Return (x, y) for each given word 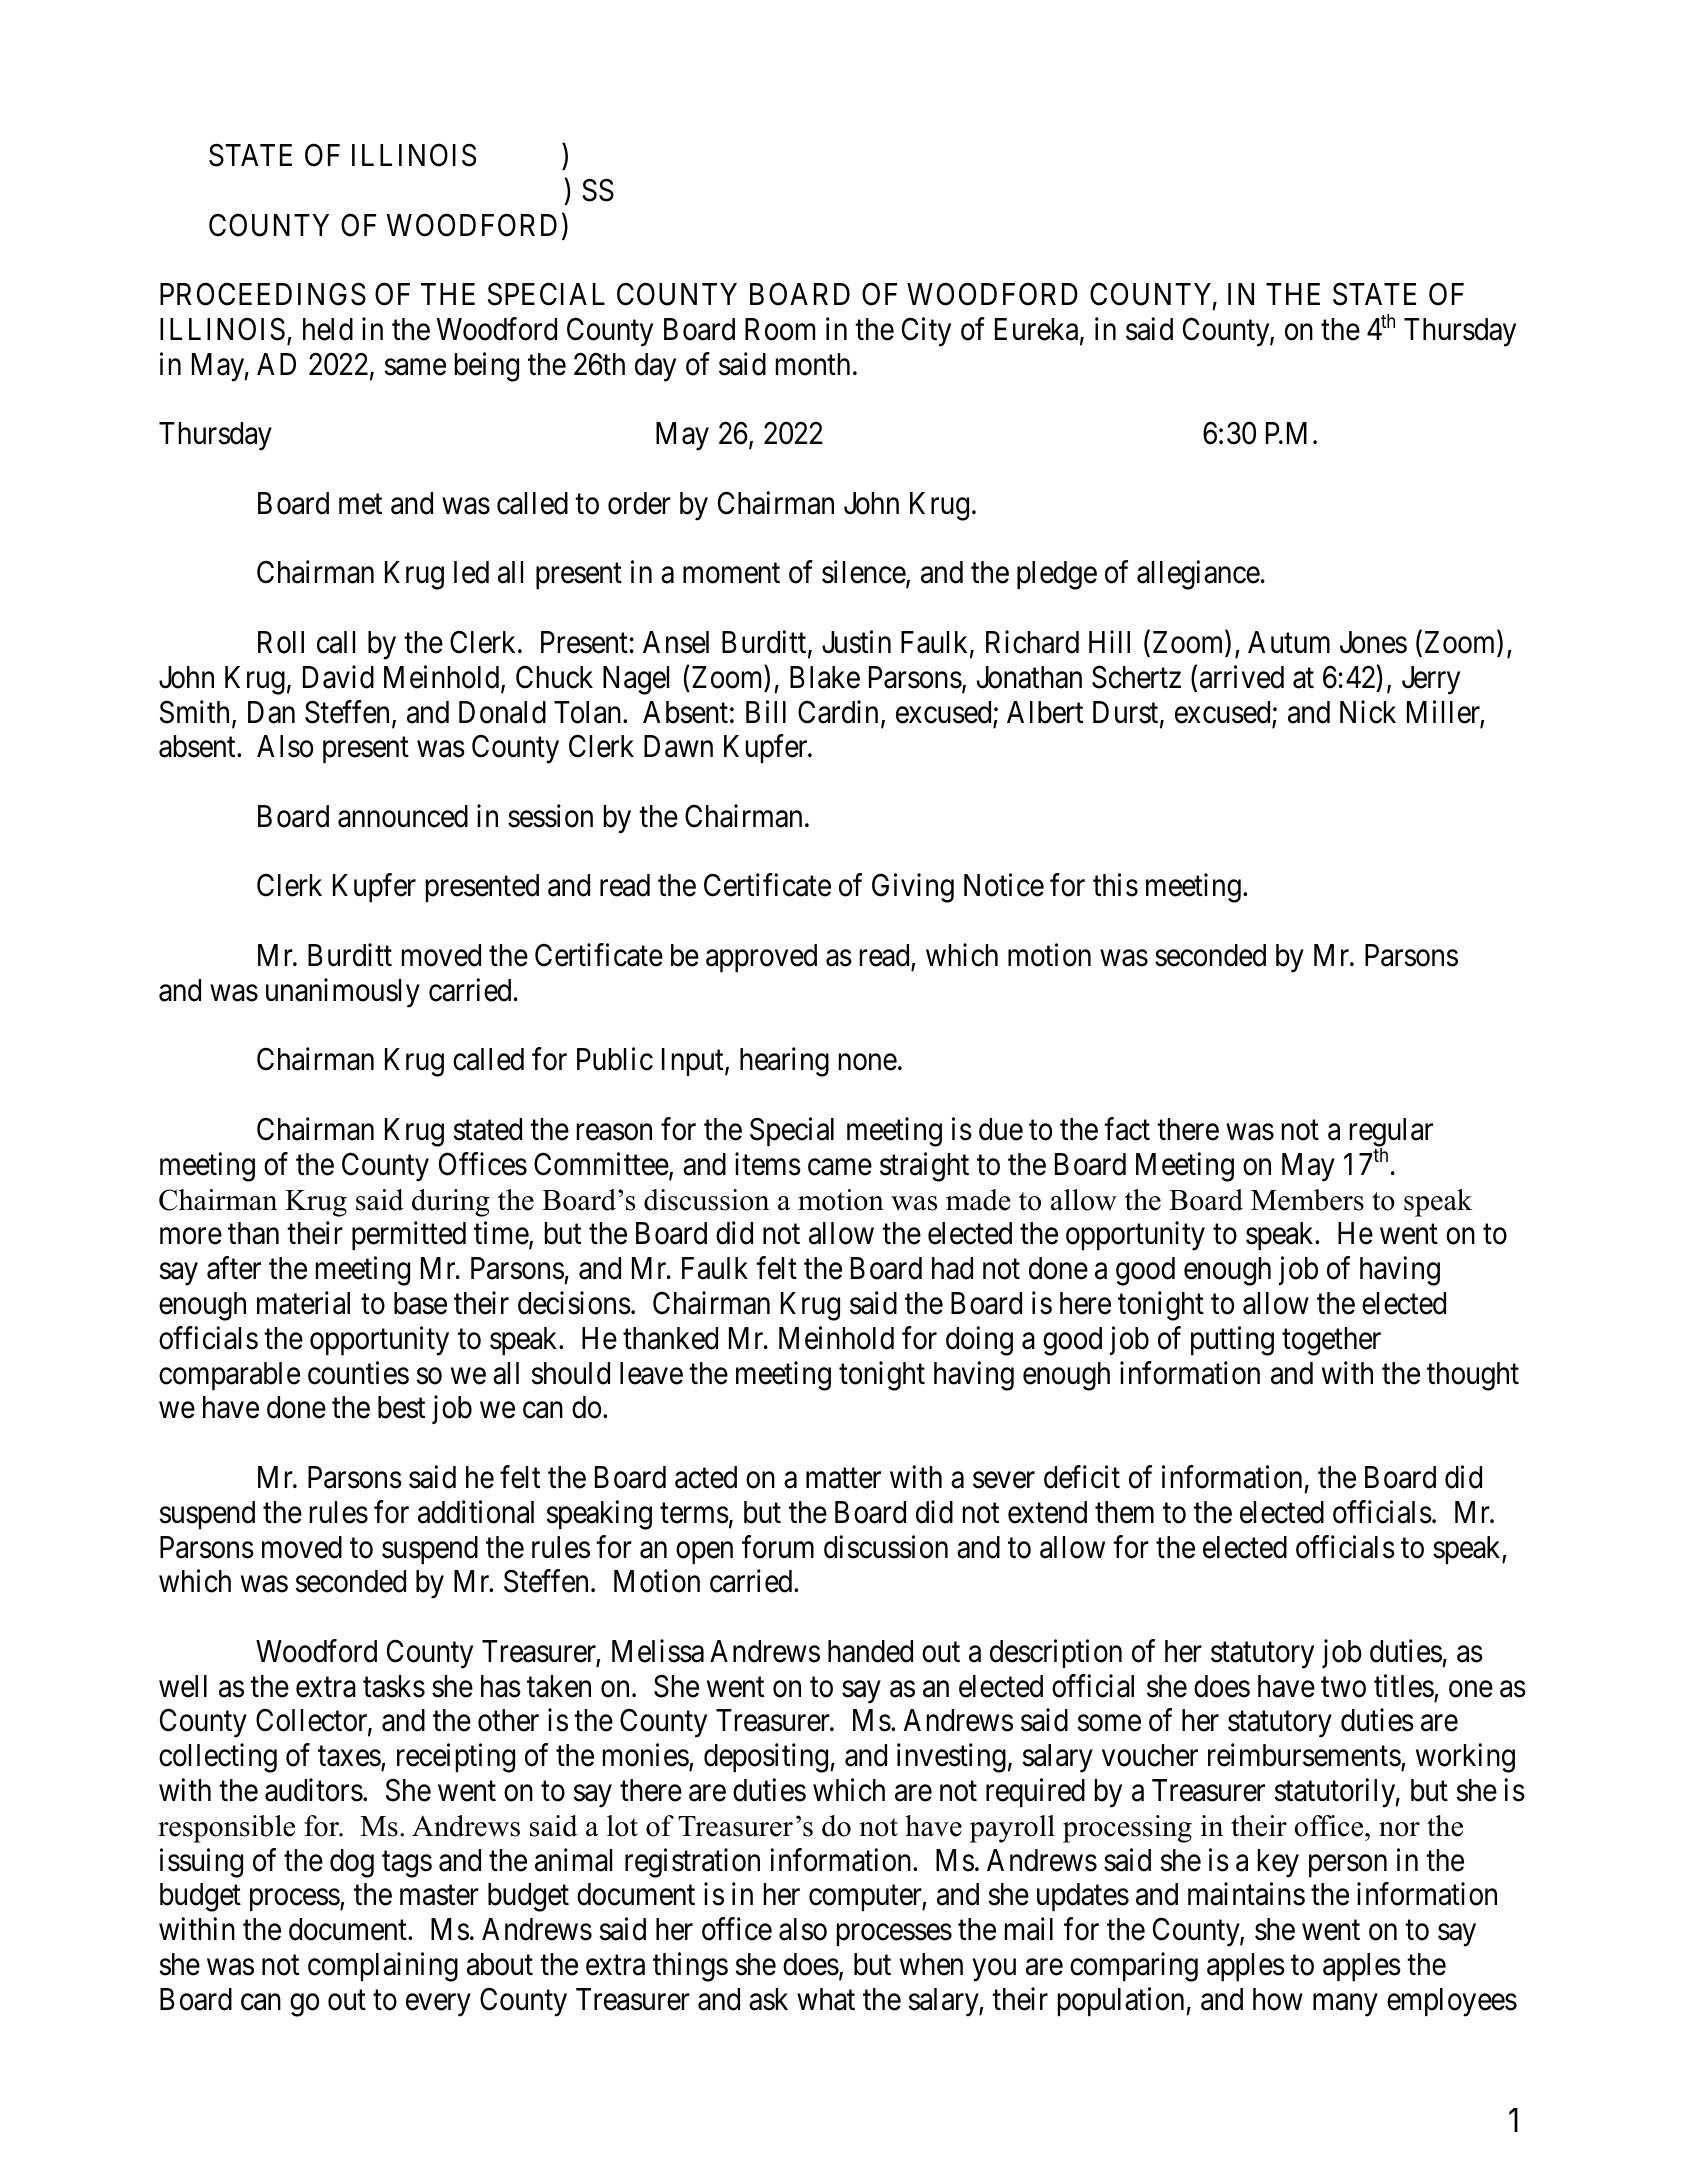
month (813, 364)
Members (1307, 1200)
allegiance (1198, 575)
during (451, 1203)
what (826, 1999)
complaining (383, 1967)
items (768, 1164)
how (1278, 1999)
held (328, 329)
